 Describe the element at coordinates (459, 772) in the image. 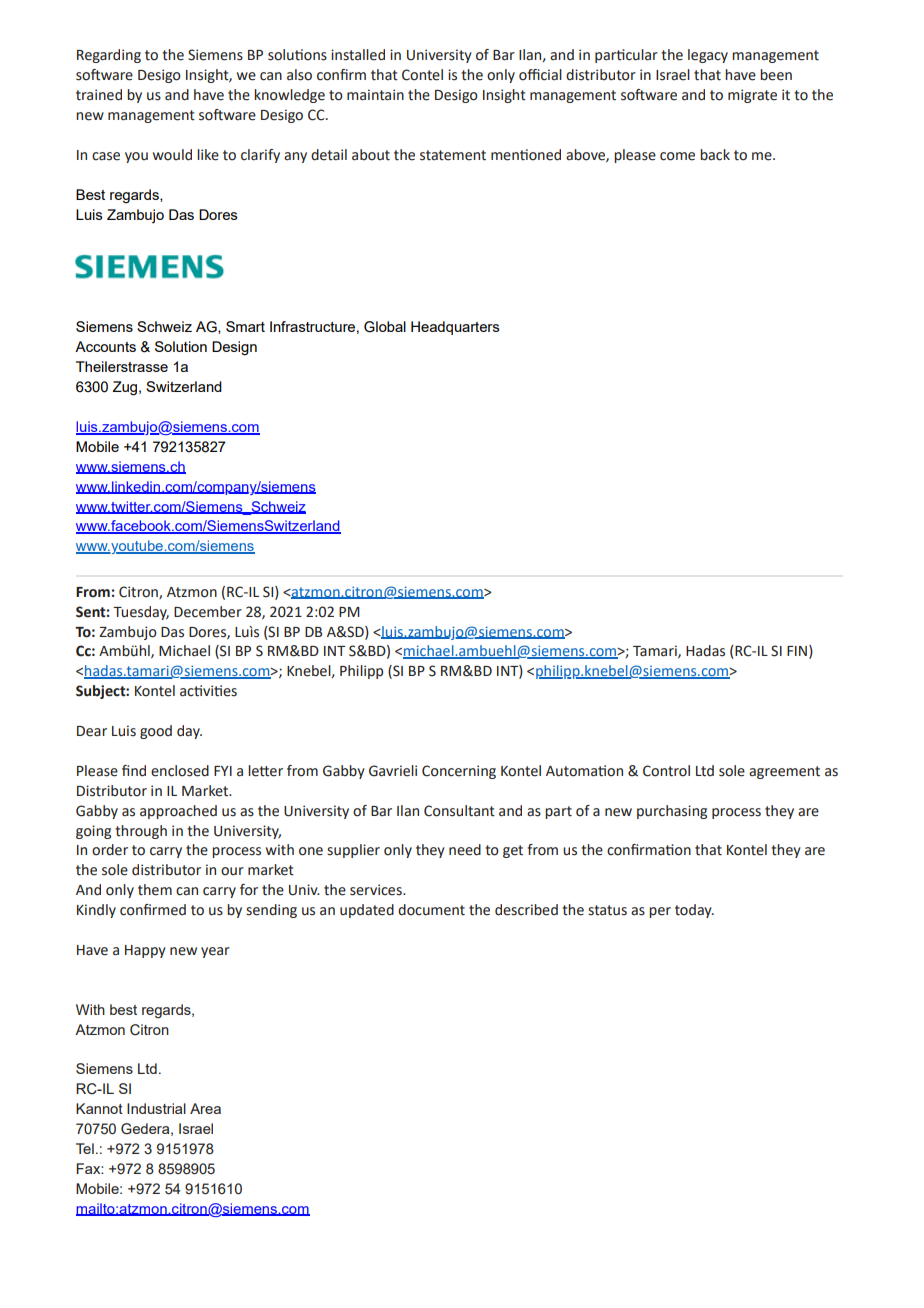

I see `Concerning` at that location.
